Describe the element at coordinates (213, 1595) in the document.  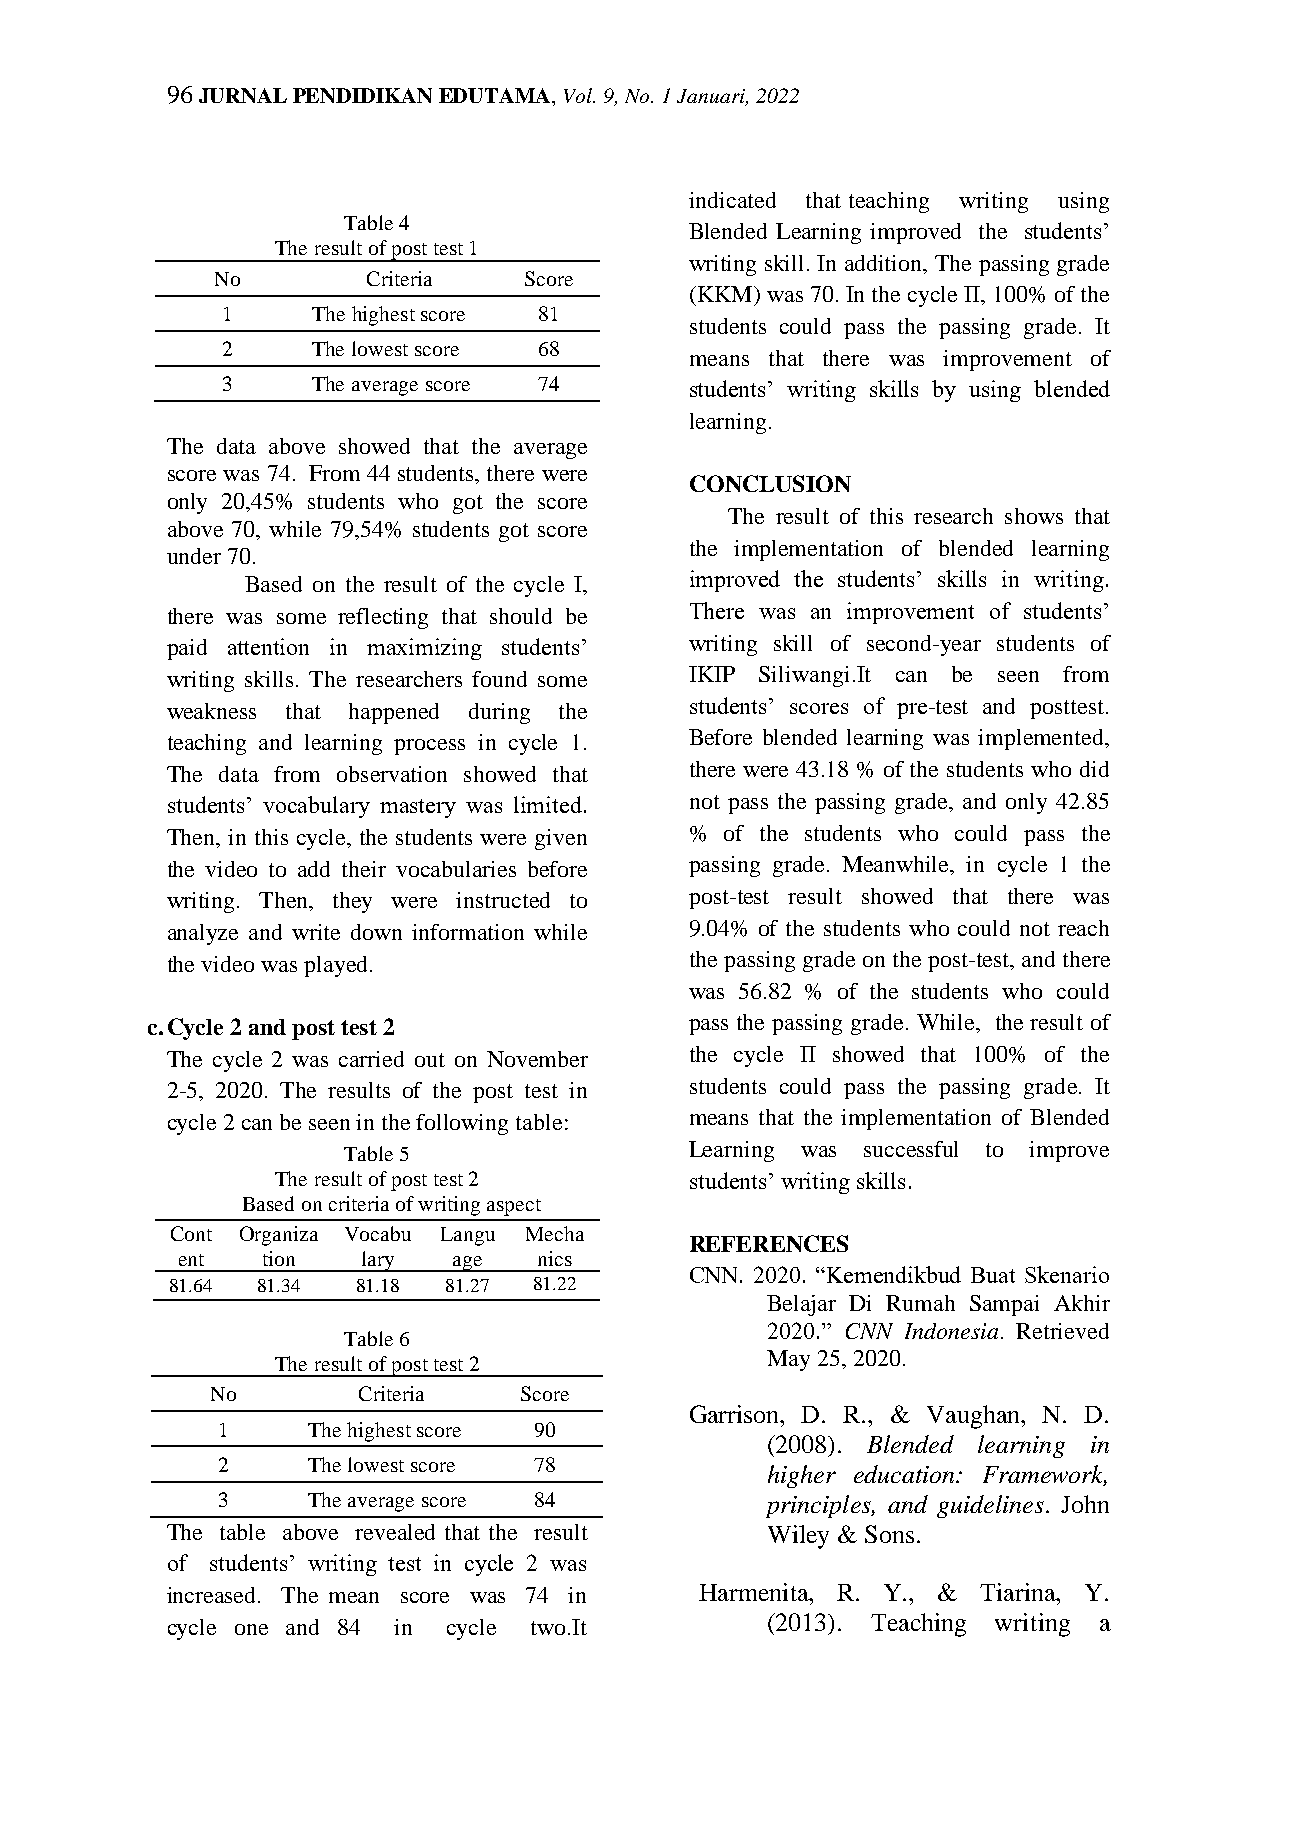
I see `increased` at that location.
